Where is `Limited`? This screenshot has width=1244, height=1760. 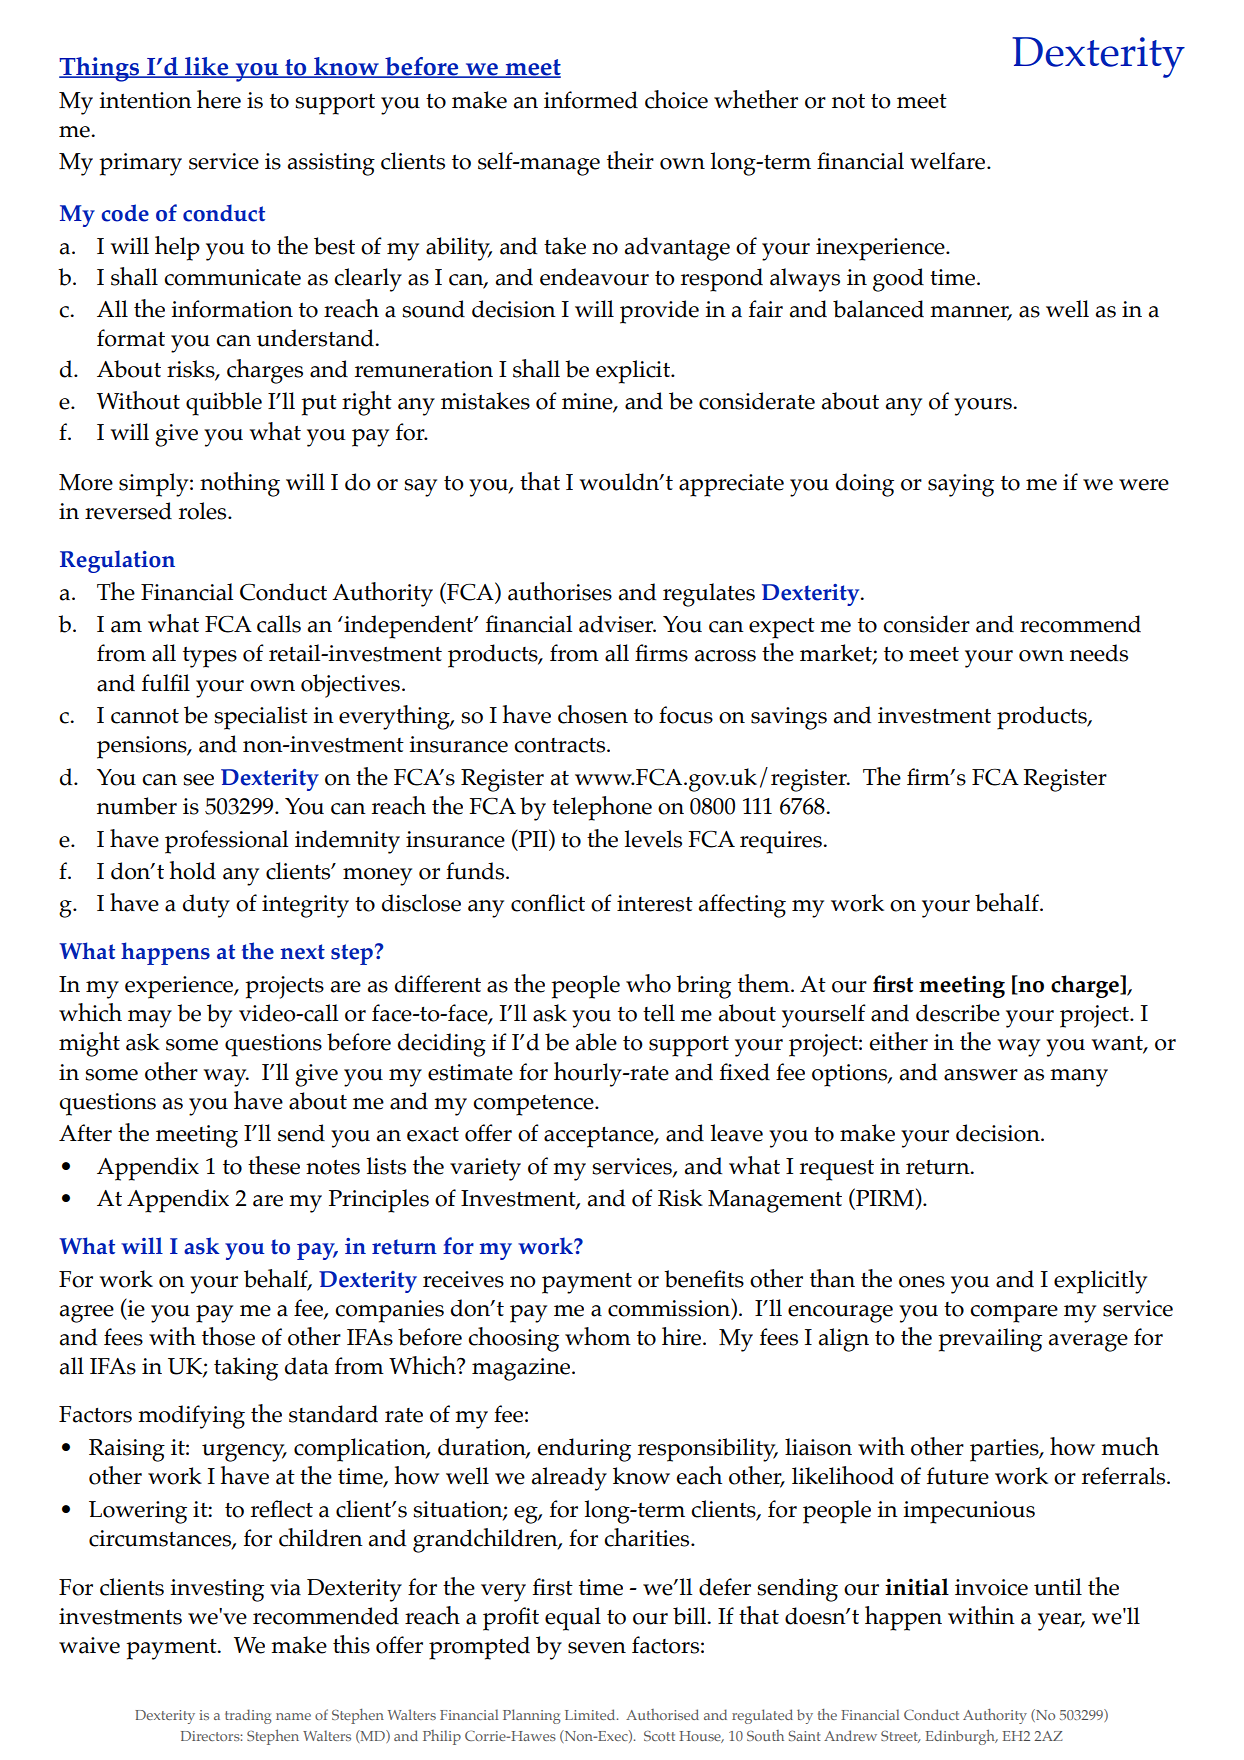
Limited is located at coordinates (591, 1714).
